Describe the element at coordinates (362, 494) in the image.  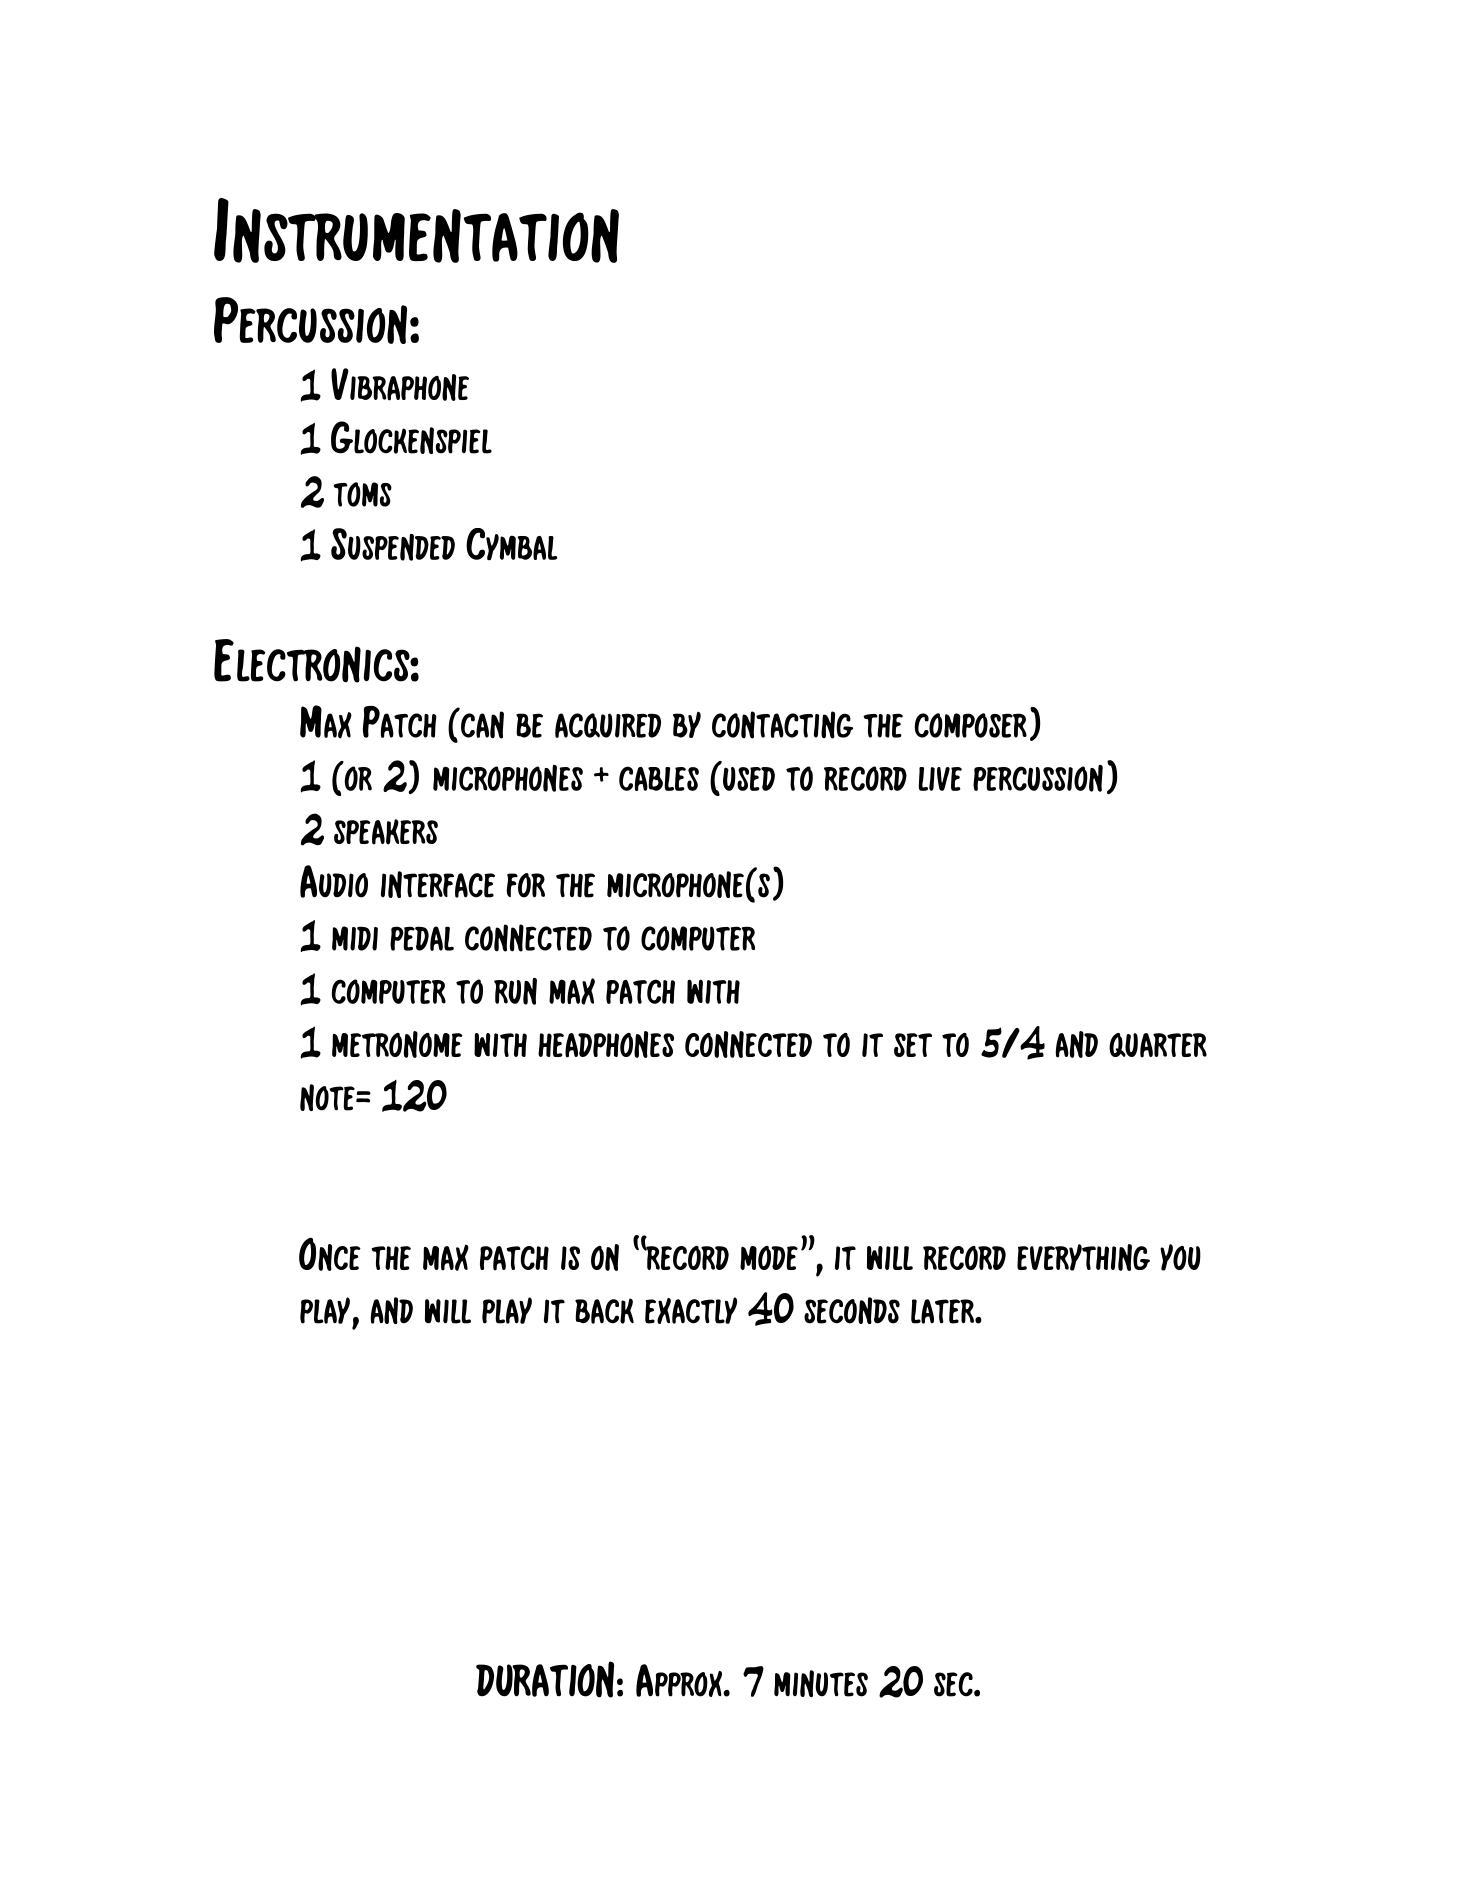
I see `toms` at that location.
